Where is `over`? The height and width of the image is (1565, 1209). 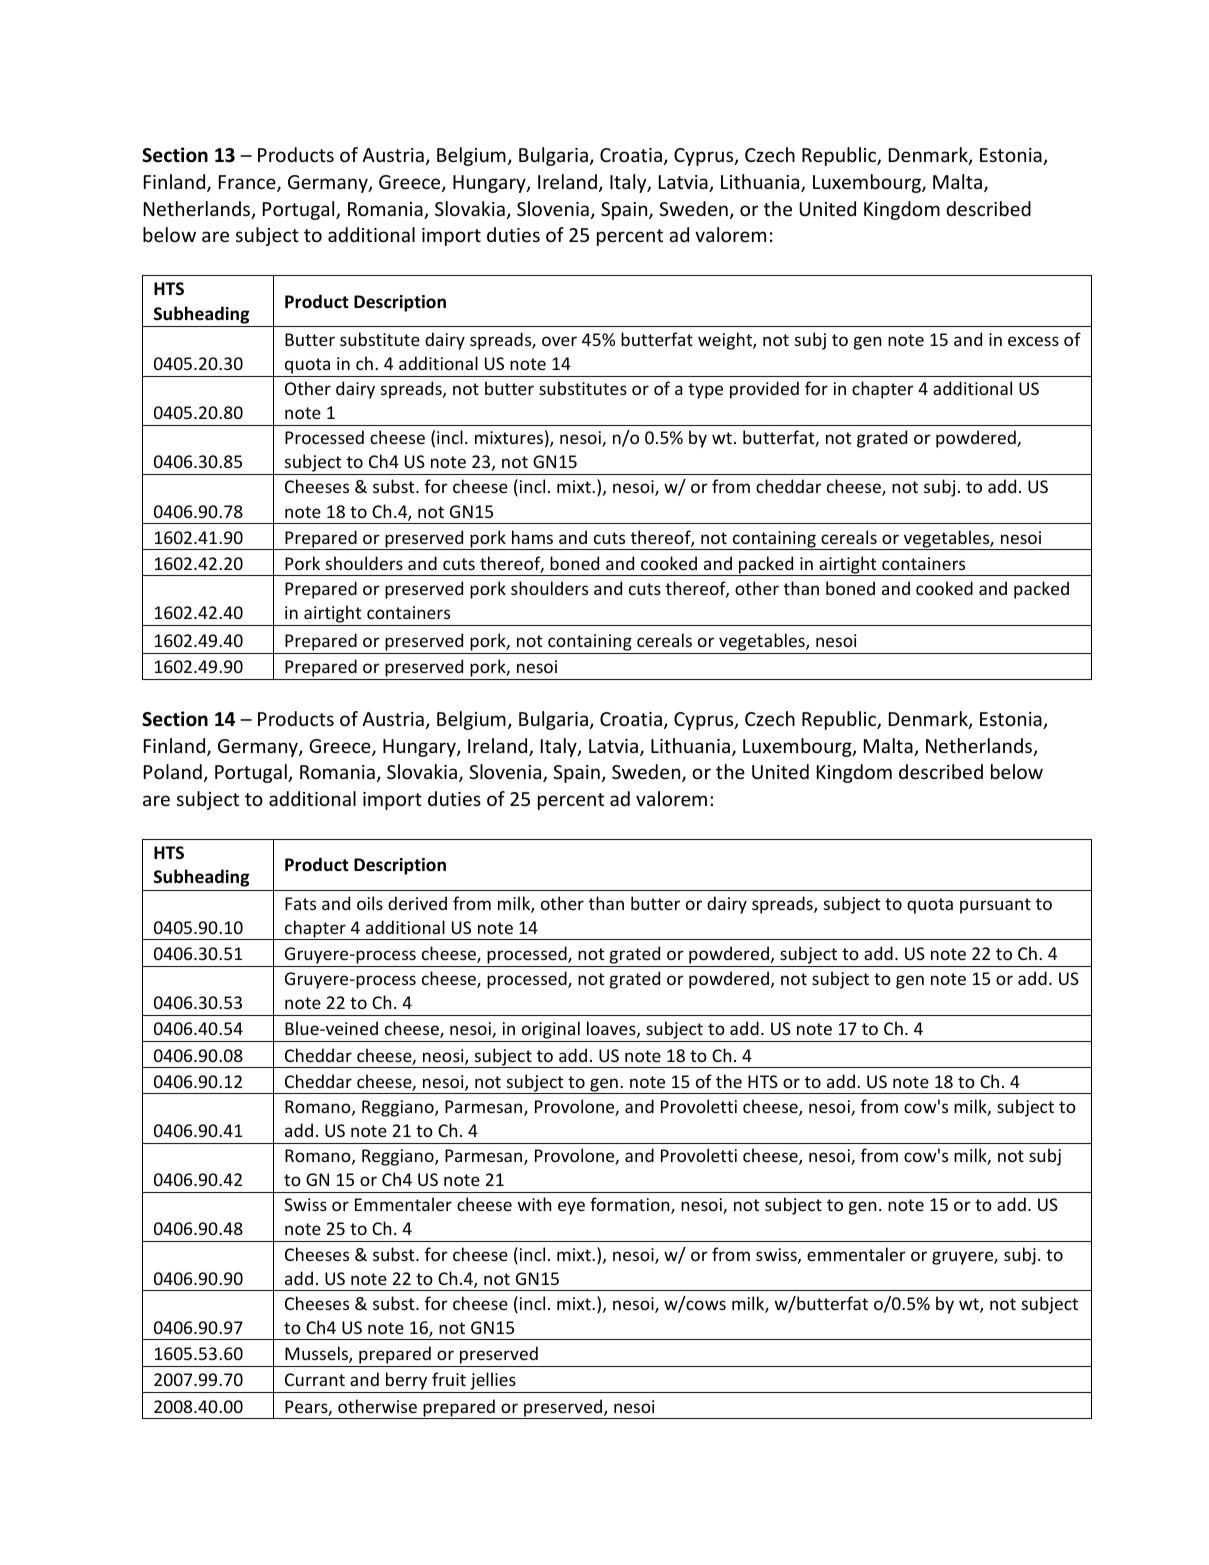 over is located at coordinates (559, 341).
